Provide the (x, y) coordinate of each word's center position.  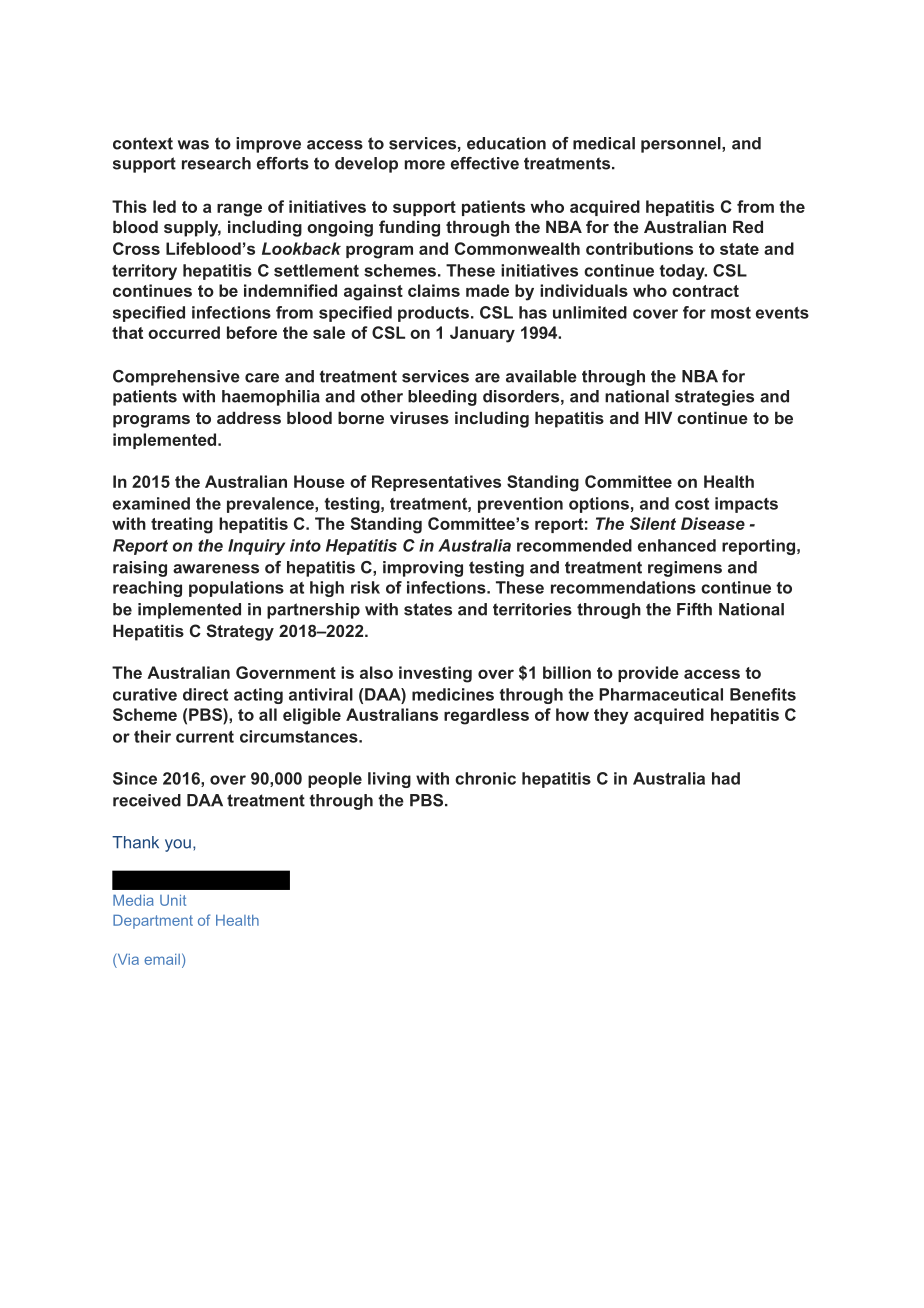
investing (435, 674)
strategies (714, 398)
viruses (419, 417)
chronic (485, 778)
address (249, 417)
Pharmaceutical (661, 694)
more (425, 165)
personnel (682, 145)
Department (153, 922)
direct (205, 694)
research (216, 163)
